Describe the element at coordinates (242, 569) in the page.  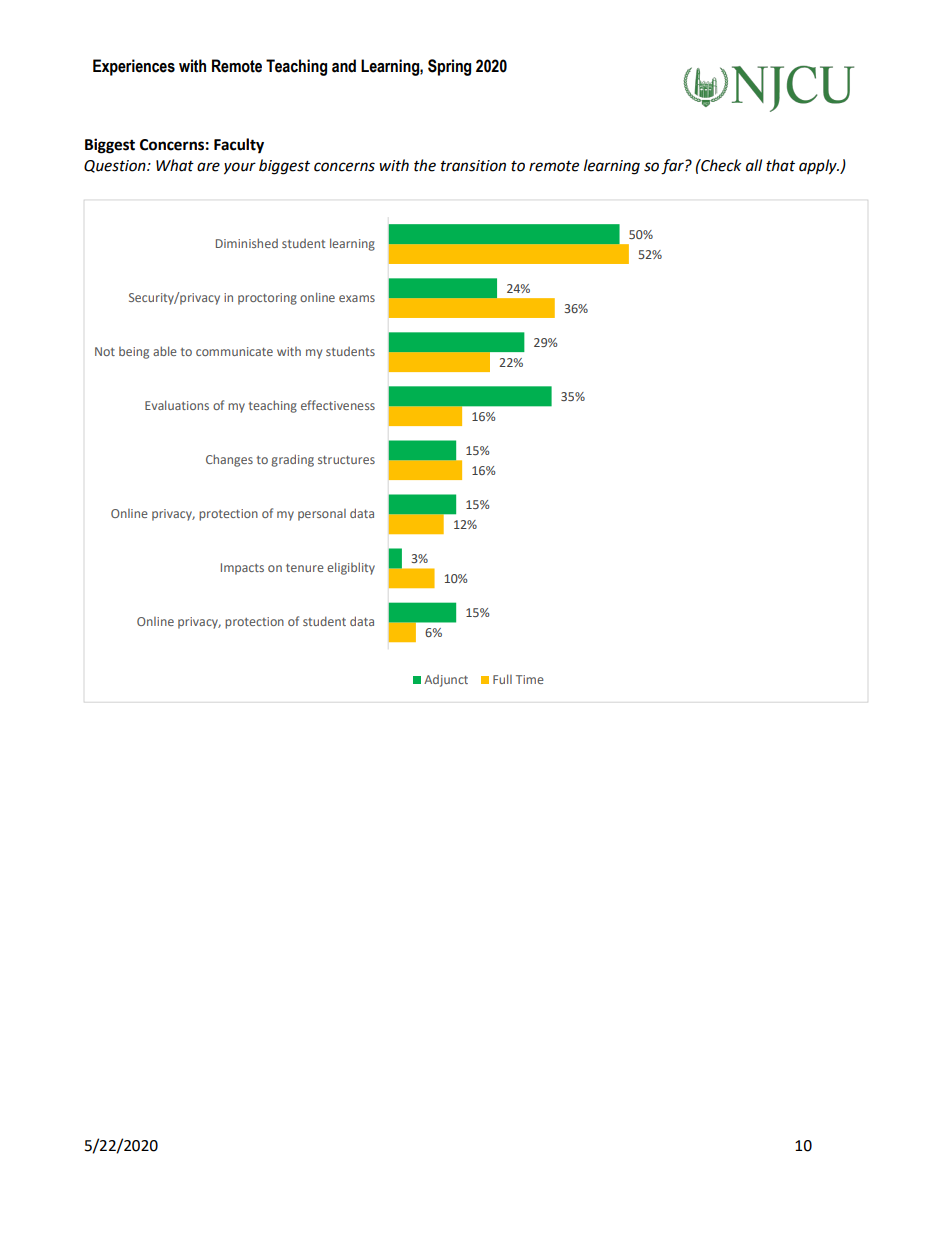
I see `Impacts` at that location.
